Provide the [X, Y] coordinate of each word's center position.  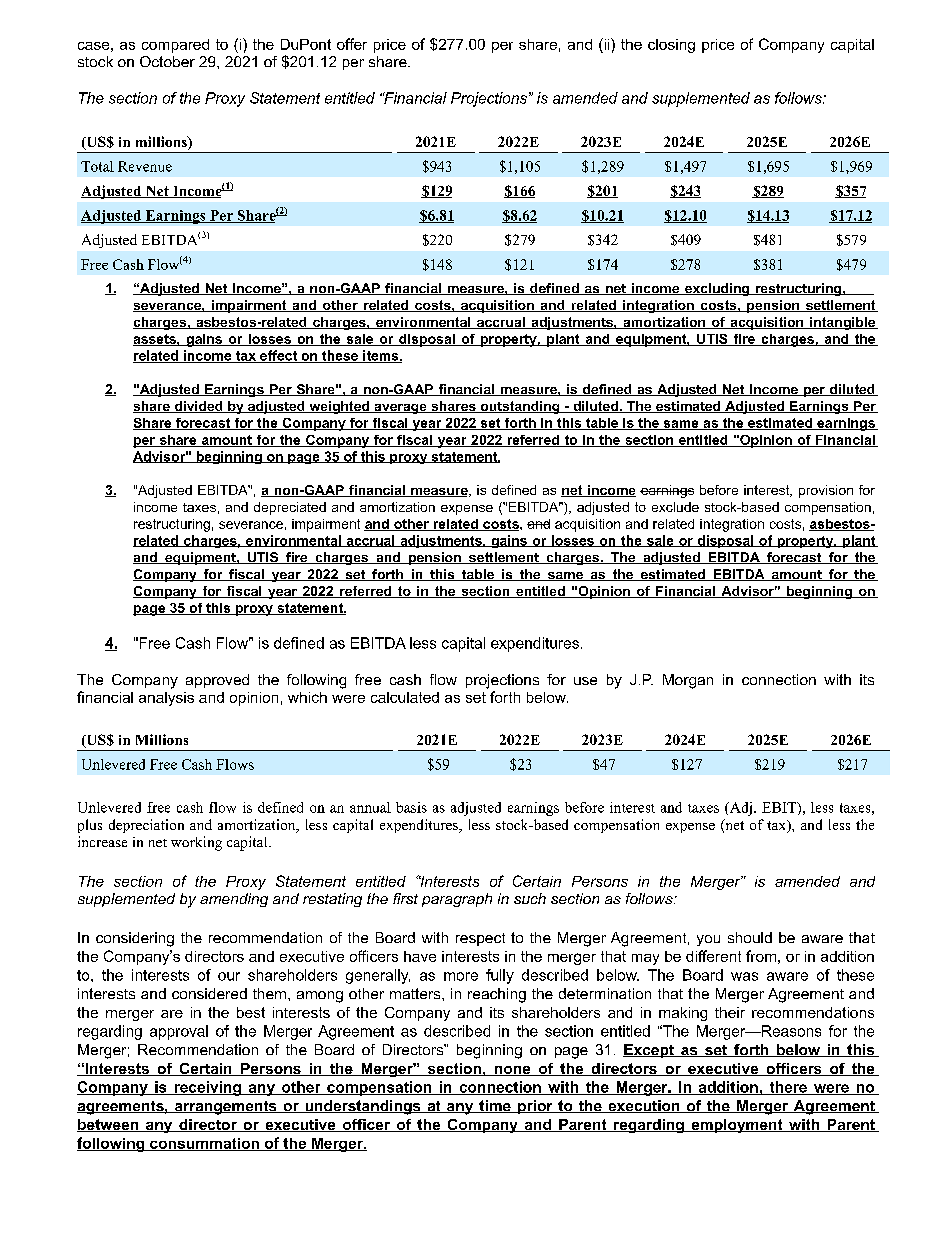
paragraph [457, 900]
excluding [717, 289]
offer [352, 44]
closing [671, 46]
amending [234, 900]
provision [826, 491]
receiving [207, 1088]
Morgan [688, 681]
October [167, 61]
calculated [405, 697]
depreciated [290, 508]
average [400, 409]
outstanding [520, 407]
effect [278, 356]
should [750, 937]
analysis [166, 699]
